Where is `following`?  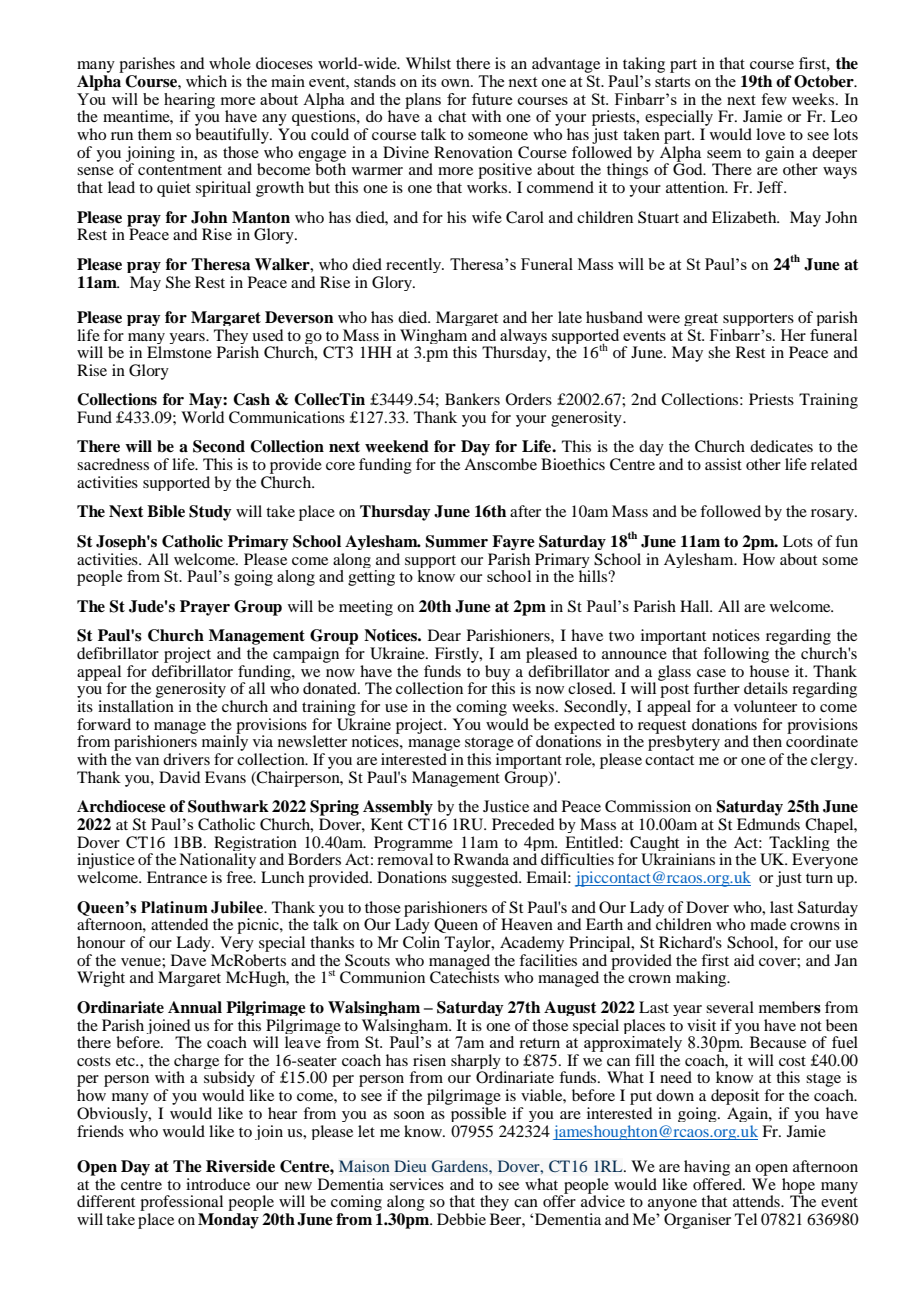
following is located at coordinates (736, 655).
